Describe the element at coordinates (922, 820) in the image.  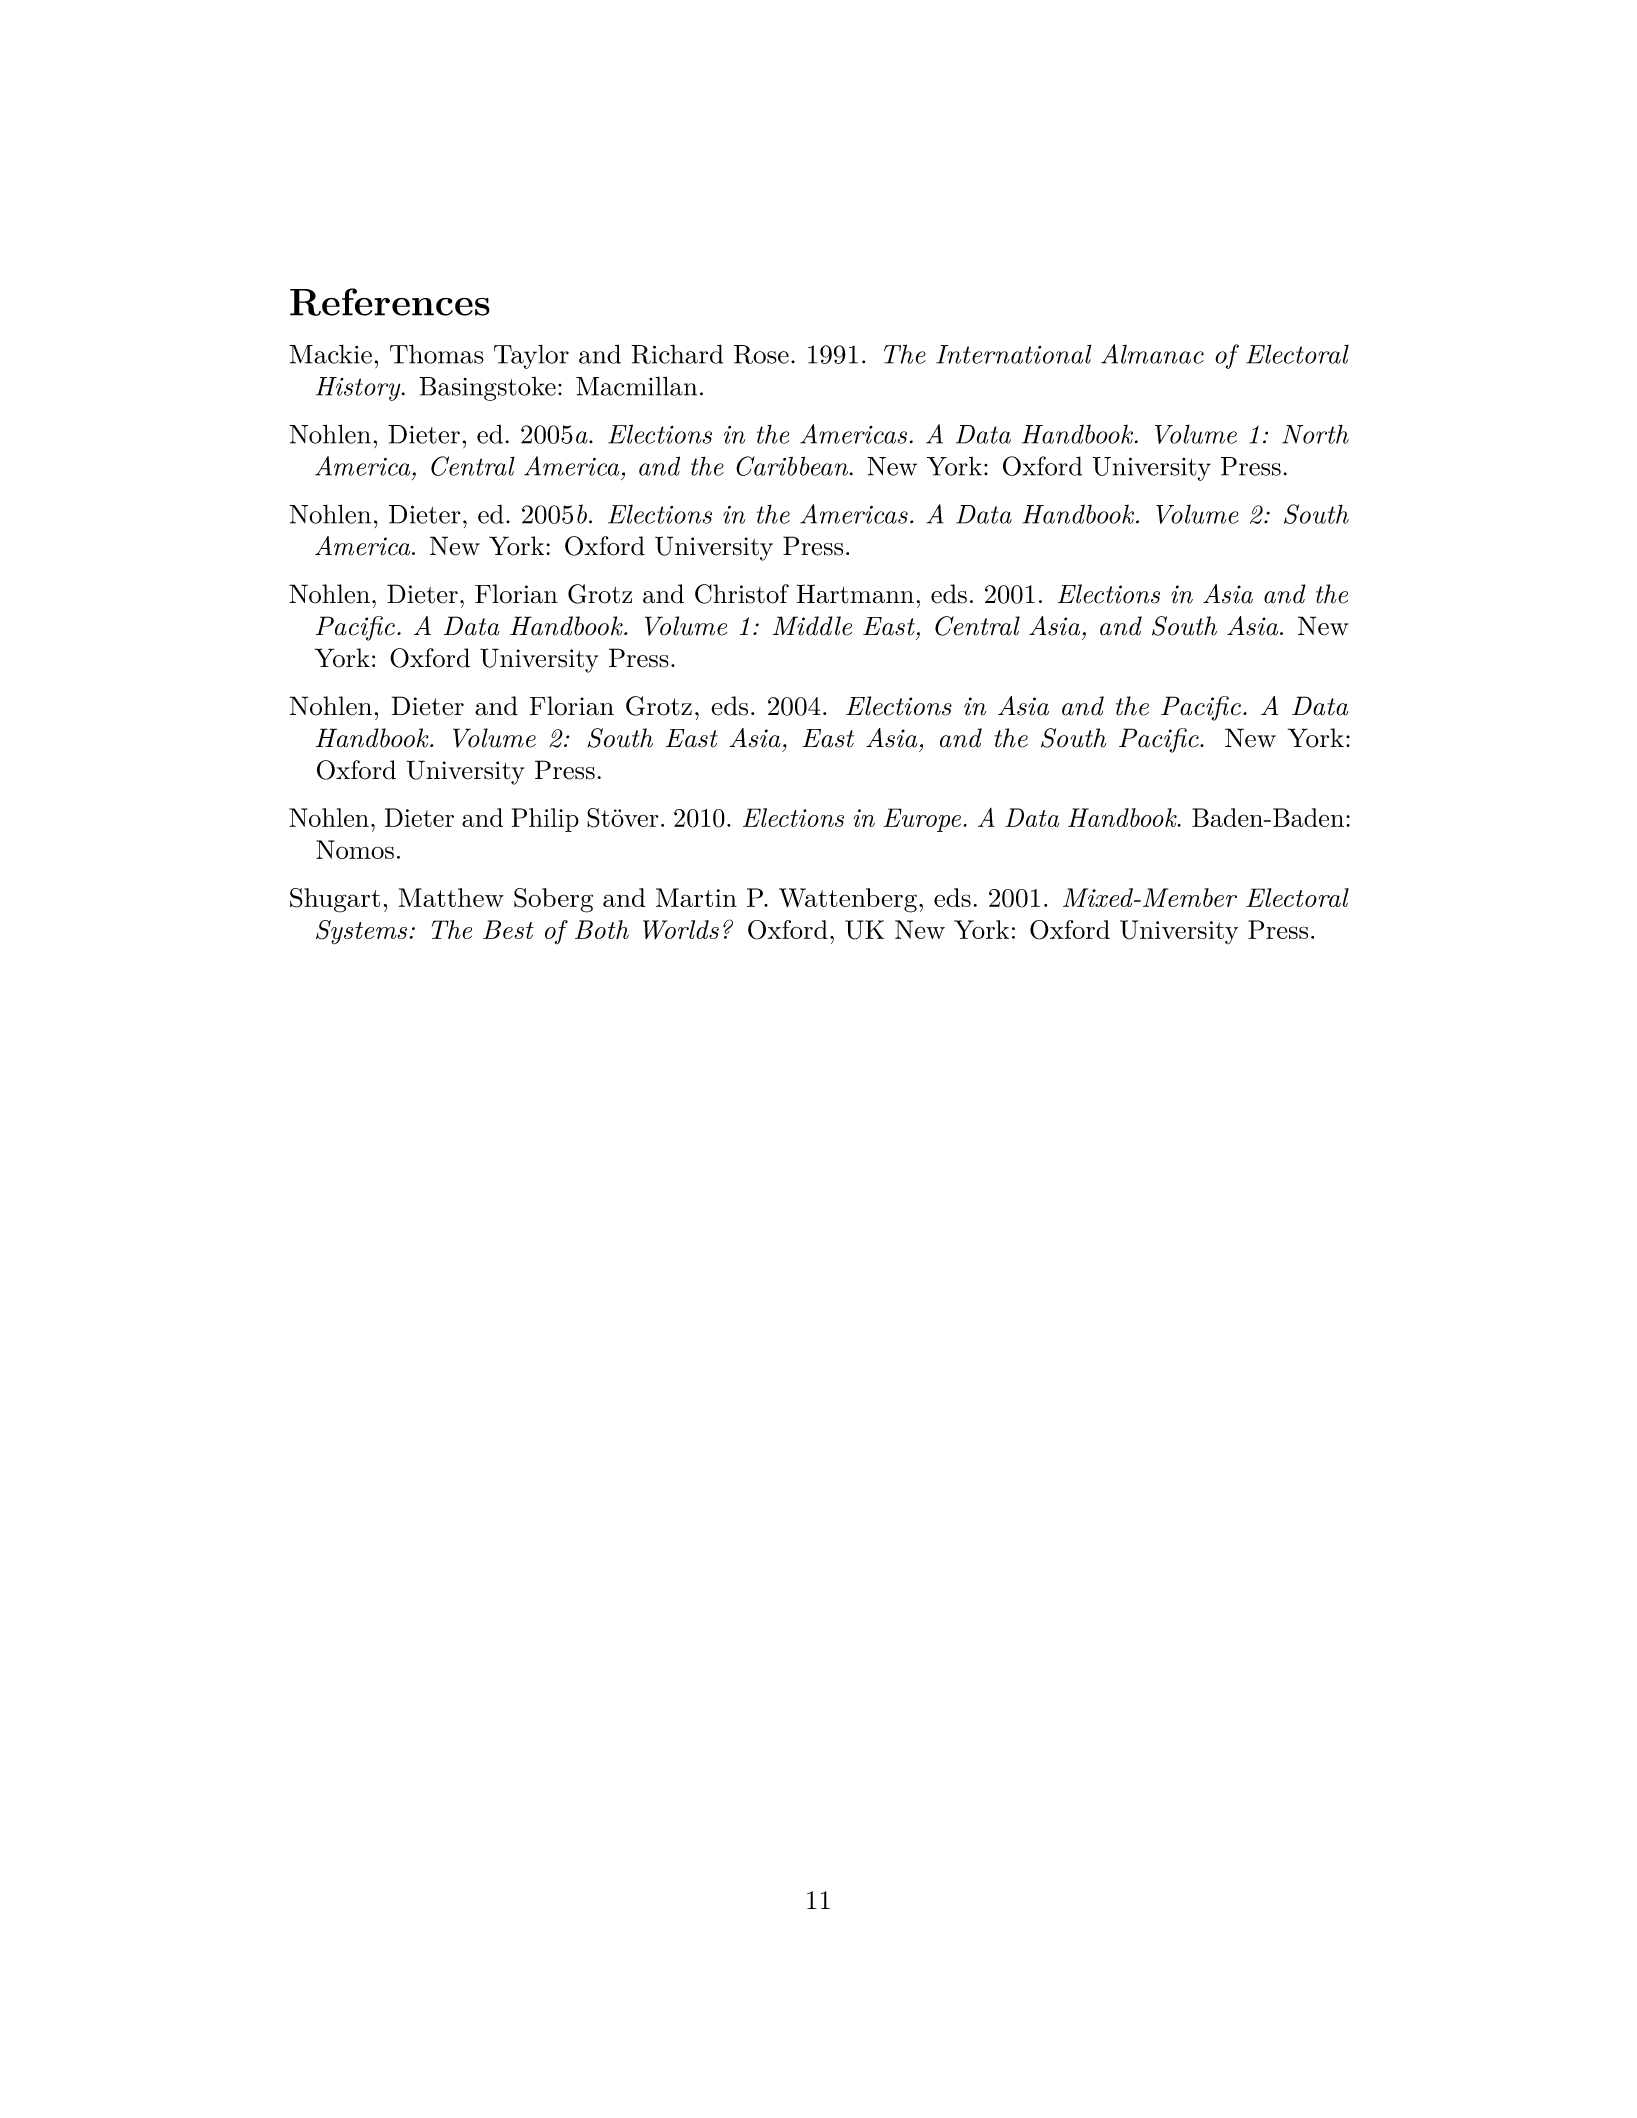
I see `Europe` at that location.
